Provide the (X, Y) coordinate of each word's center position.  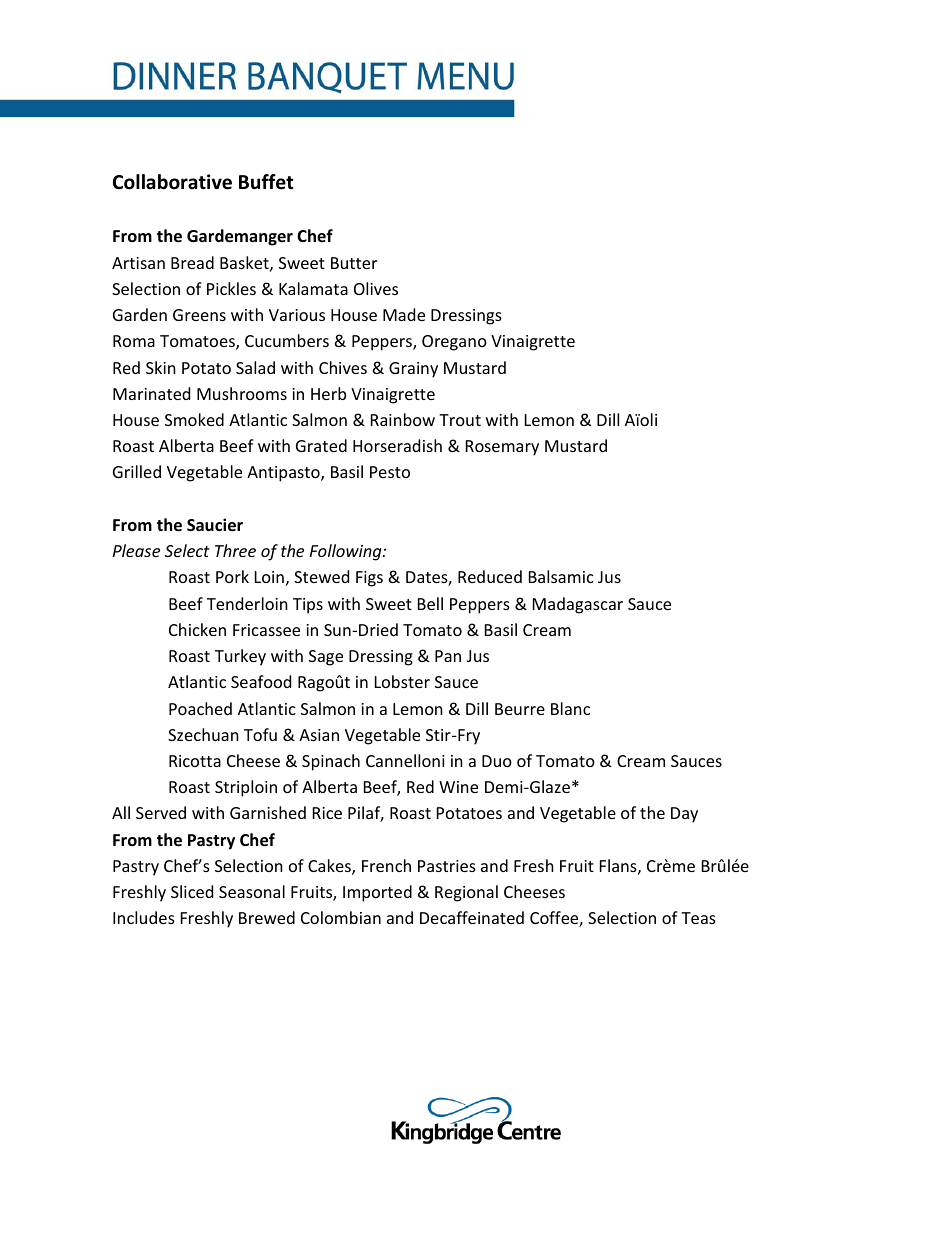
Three (235, 550)
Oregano (454, 343)
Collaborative (172, 182)
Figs (369, 579)
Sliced (192, 891)
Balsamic (561, 576)
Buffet (266, 182)
